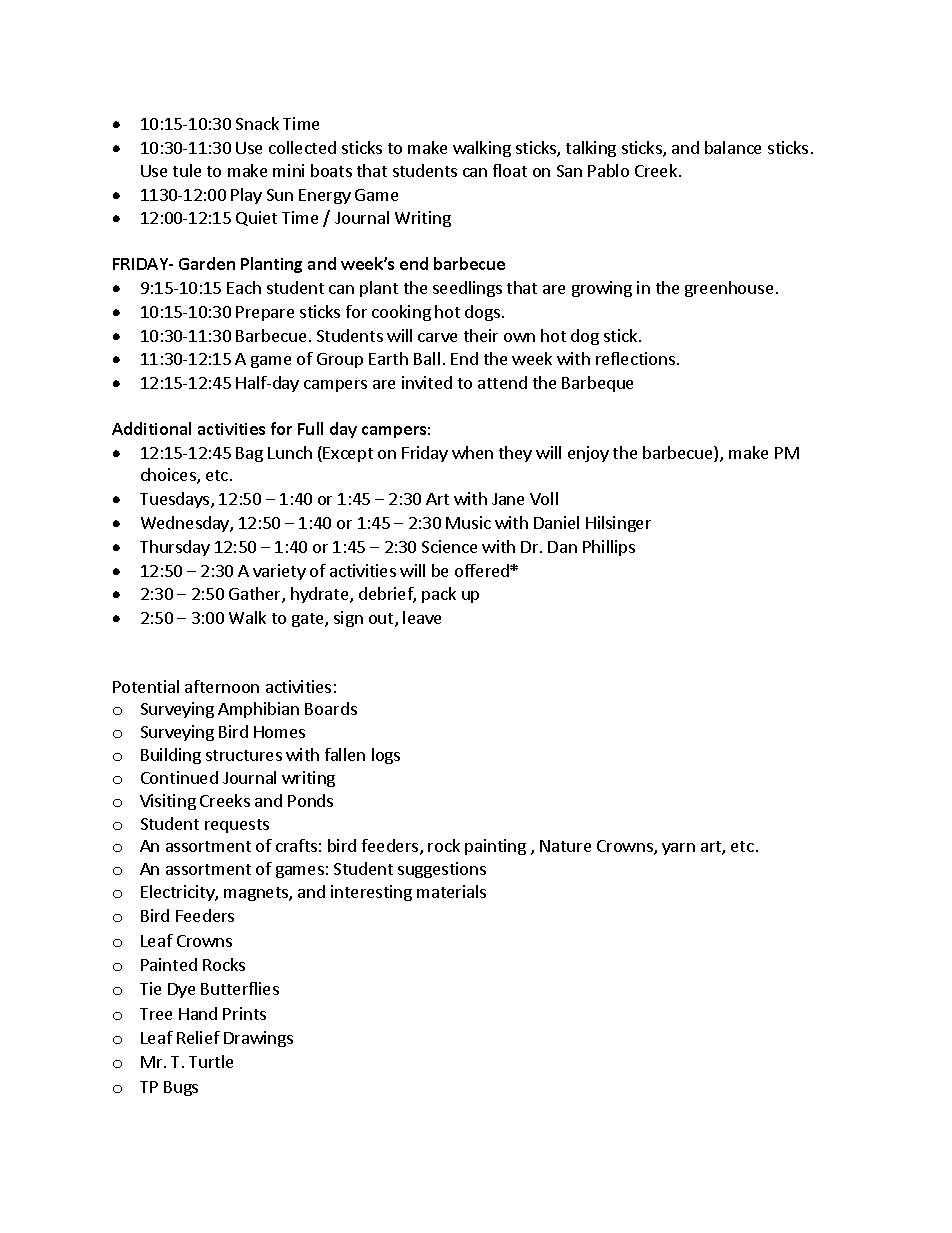  Describe the element at coordinates (678, 849) in the screenshot. I see `yarn` at that location.
